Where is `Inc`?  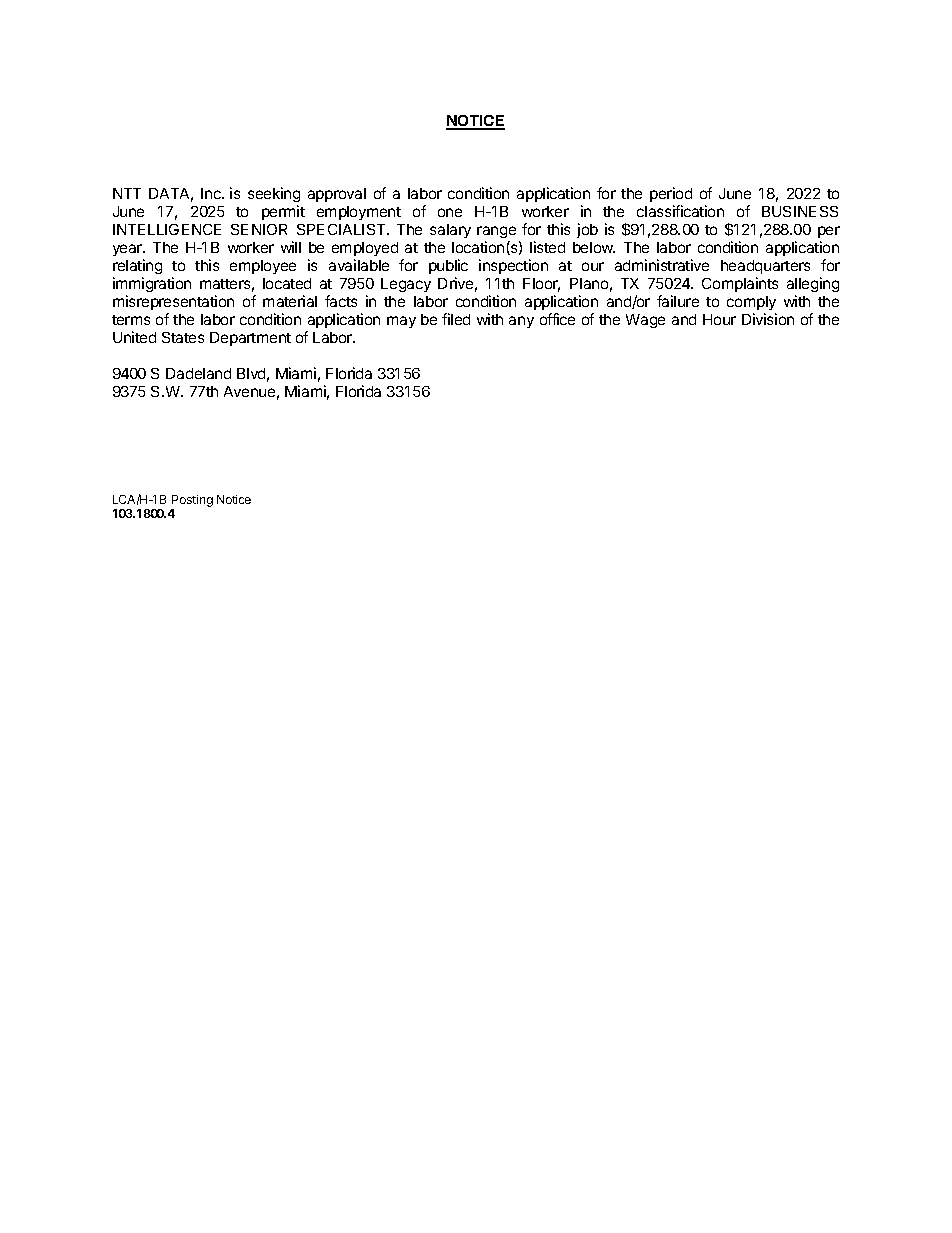
Inc is located at coordinates (212, 193).
